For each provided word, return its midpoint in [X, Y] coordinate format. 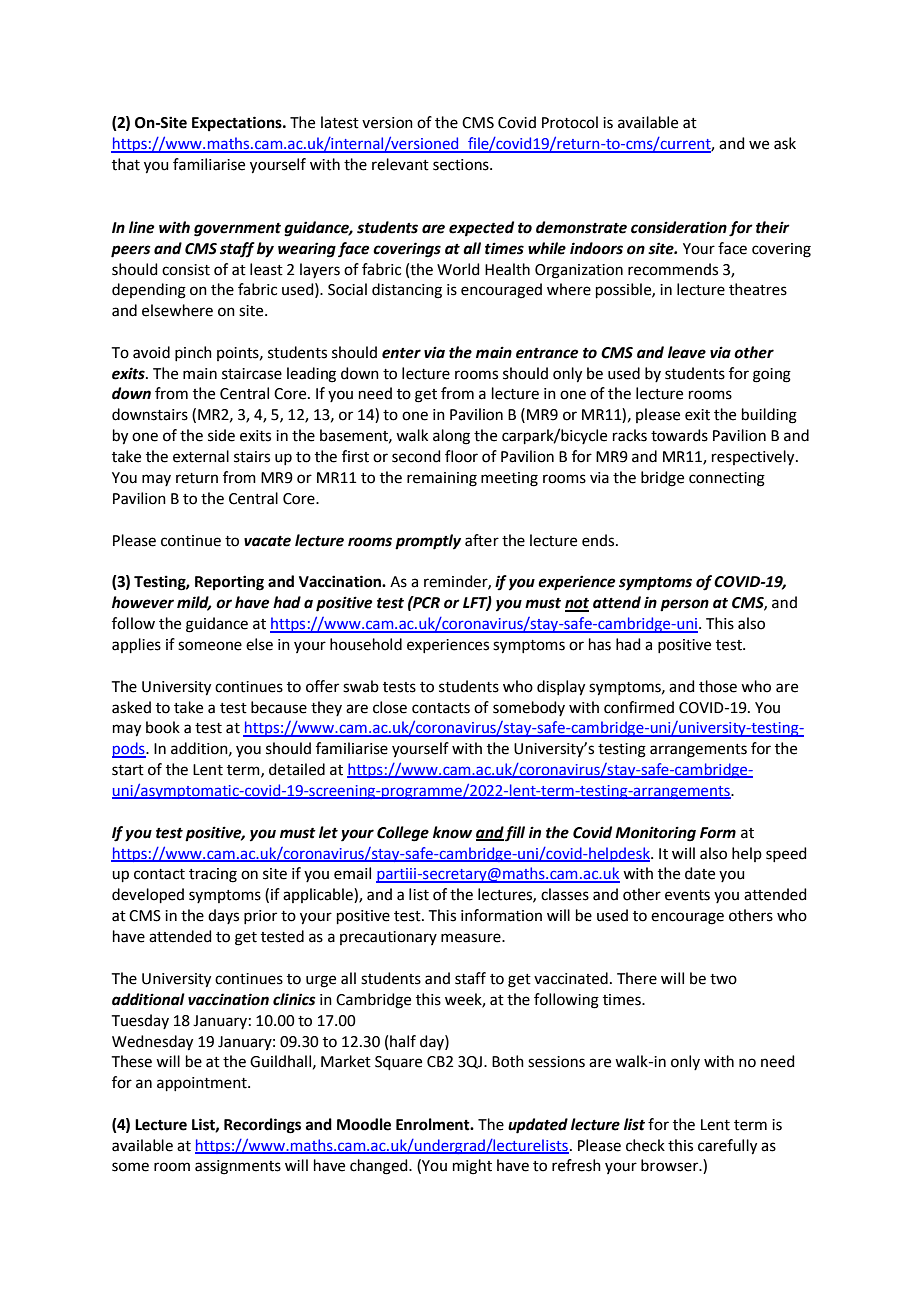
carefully [727, 1147]
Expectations [238, 124]
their [773, 227]
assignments [238, 1167]
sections [462, 165]
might [472, 1167]
